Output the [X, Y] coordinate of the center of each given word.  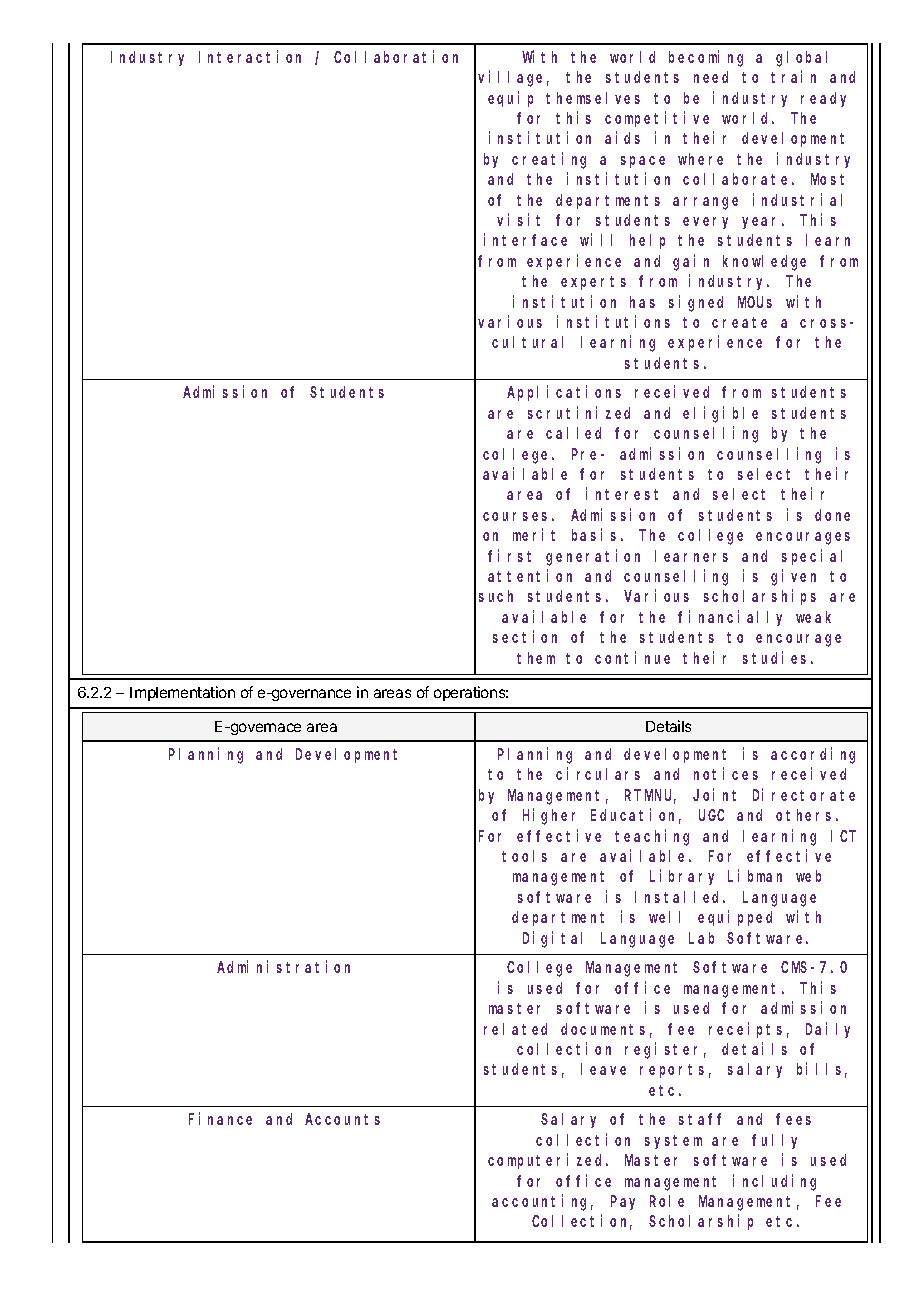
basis [594, 535]
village [513, 79]
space [643, 162]
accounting [542, 1202]
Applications [564, 393]
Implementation [182, 693]
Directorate [804, 794]
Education [636, 816]
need [711, 77]
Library [682, 877]
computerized [548, 1161]
